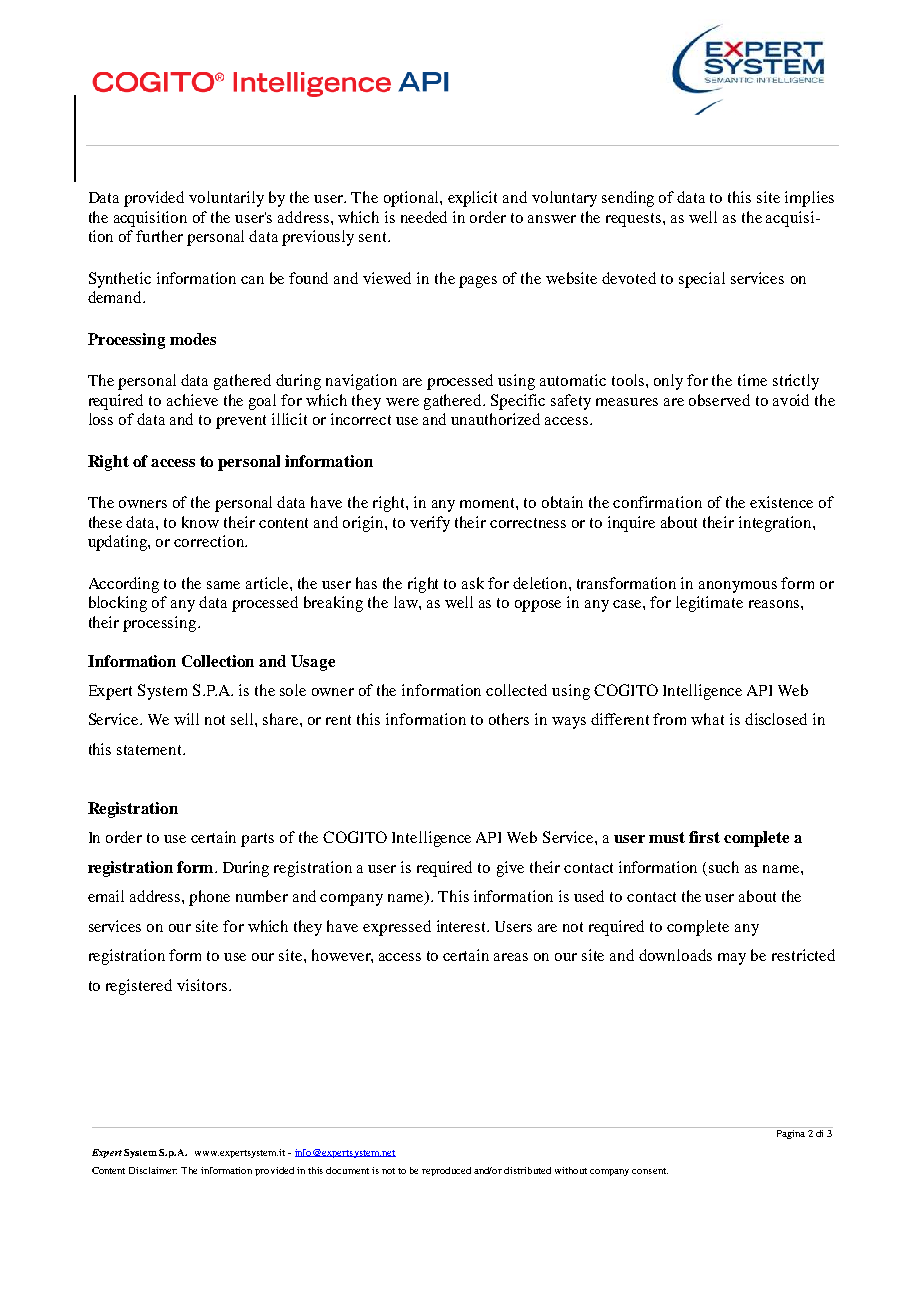  What do you see at coordinates (495, 419) in the screenshot?
I see `unauthorized` at bounding box center [495, 419].
